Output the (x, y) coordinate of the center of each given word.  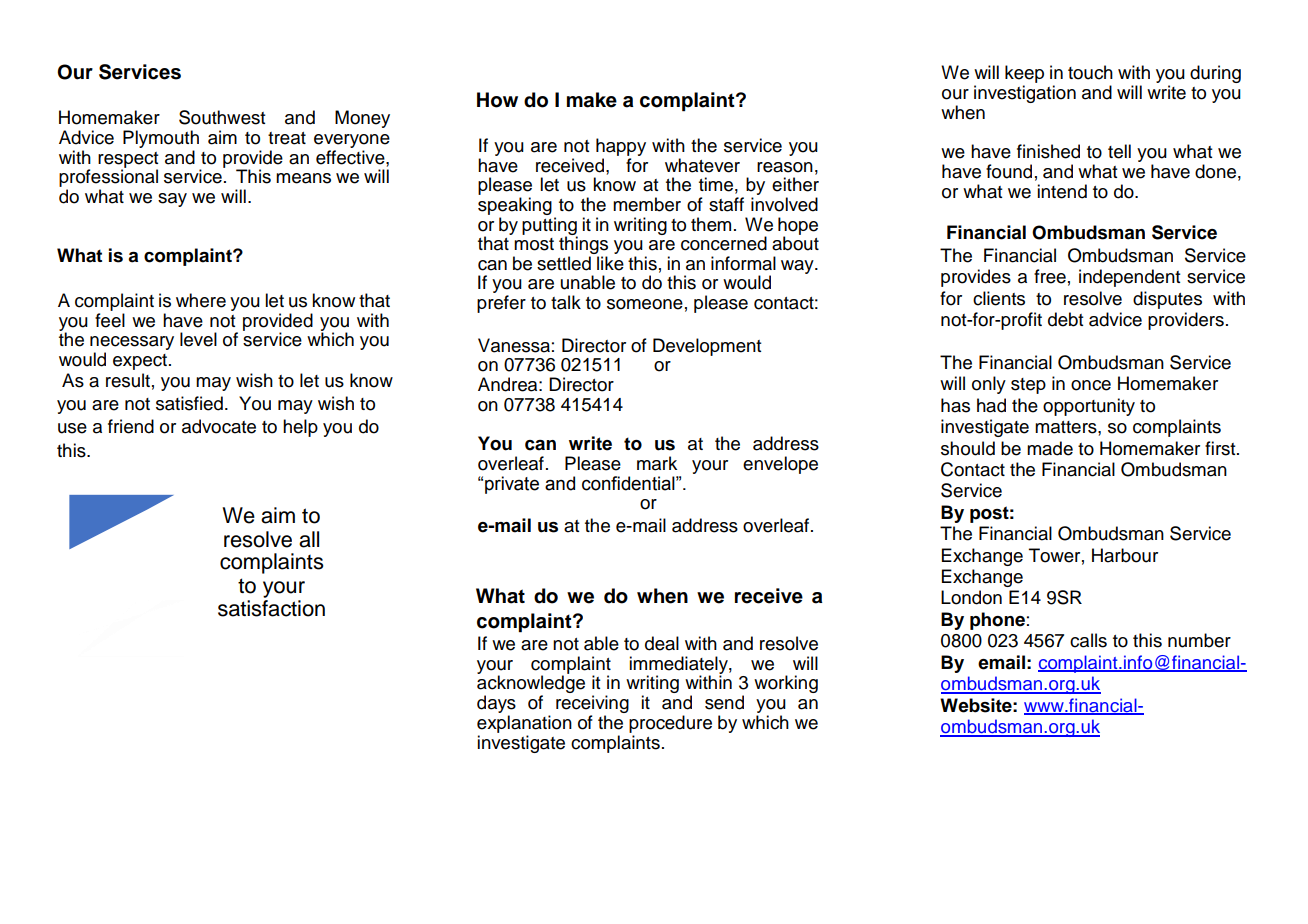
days (496, 705)
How (497, 100)
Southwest (222, 117)
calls (1088, 640)
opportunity (1089, 407)
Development (707, 347)
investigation (1025, 94)
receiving (592, 705)
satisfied (189, 403)
